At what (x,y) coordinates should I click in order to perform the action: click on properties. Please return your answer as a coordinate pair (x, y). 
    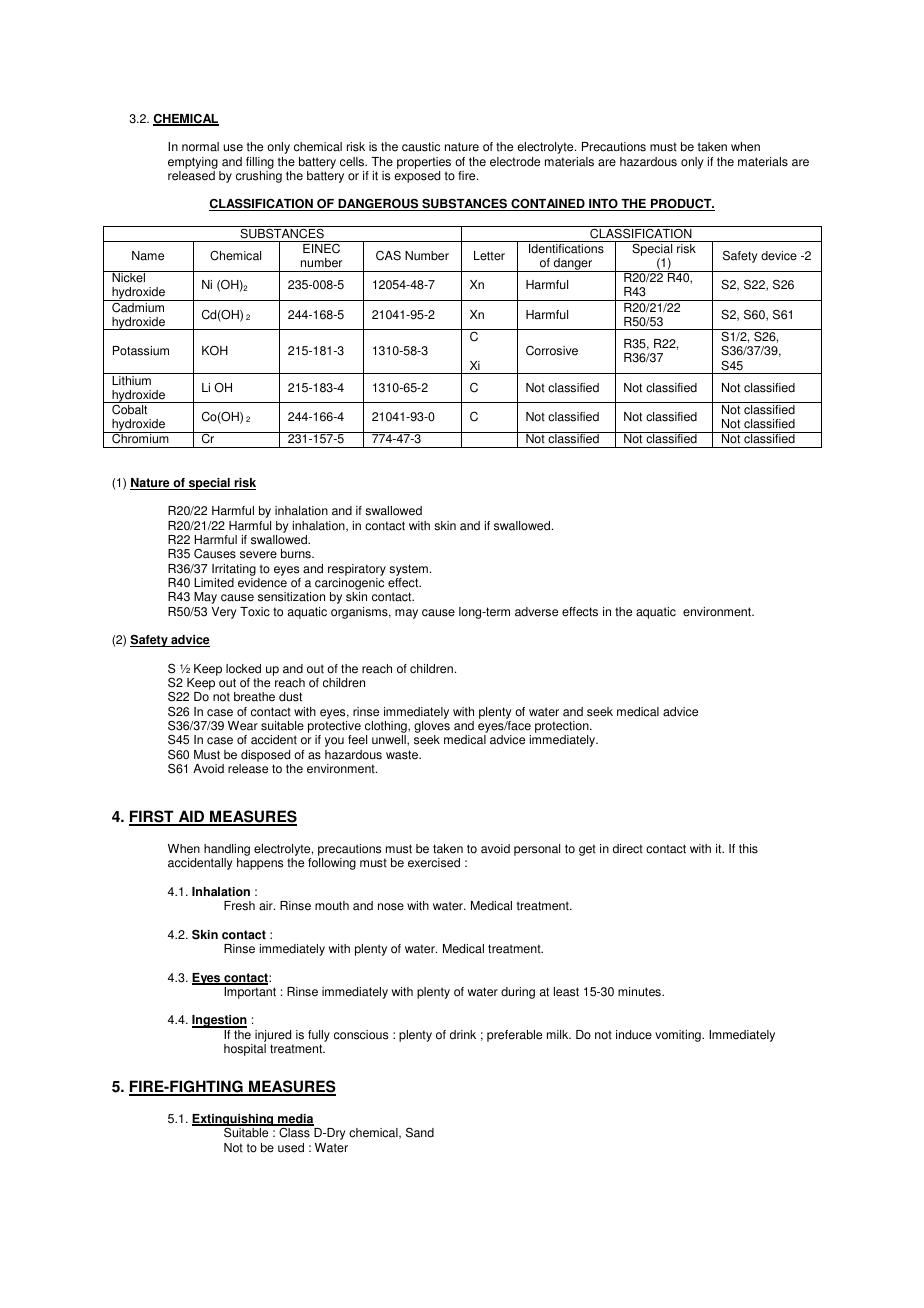
    Looking at the image, I should click on (424, 163).
